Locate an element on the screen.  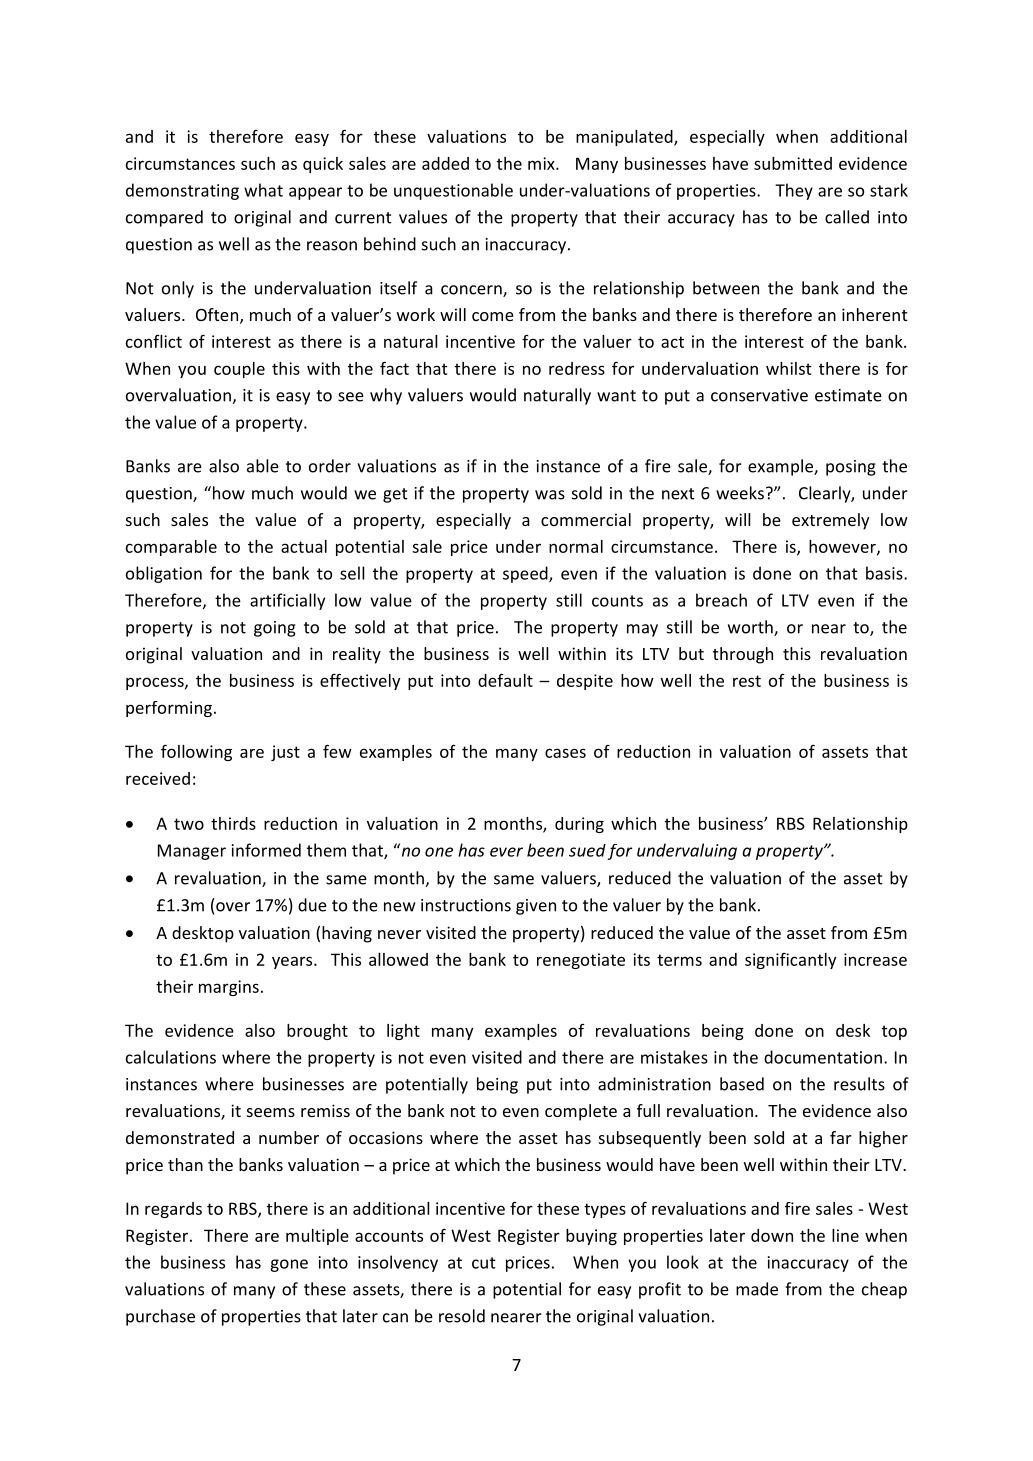
cut is located at coordinates (484, 1263).
